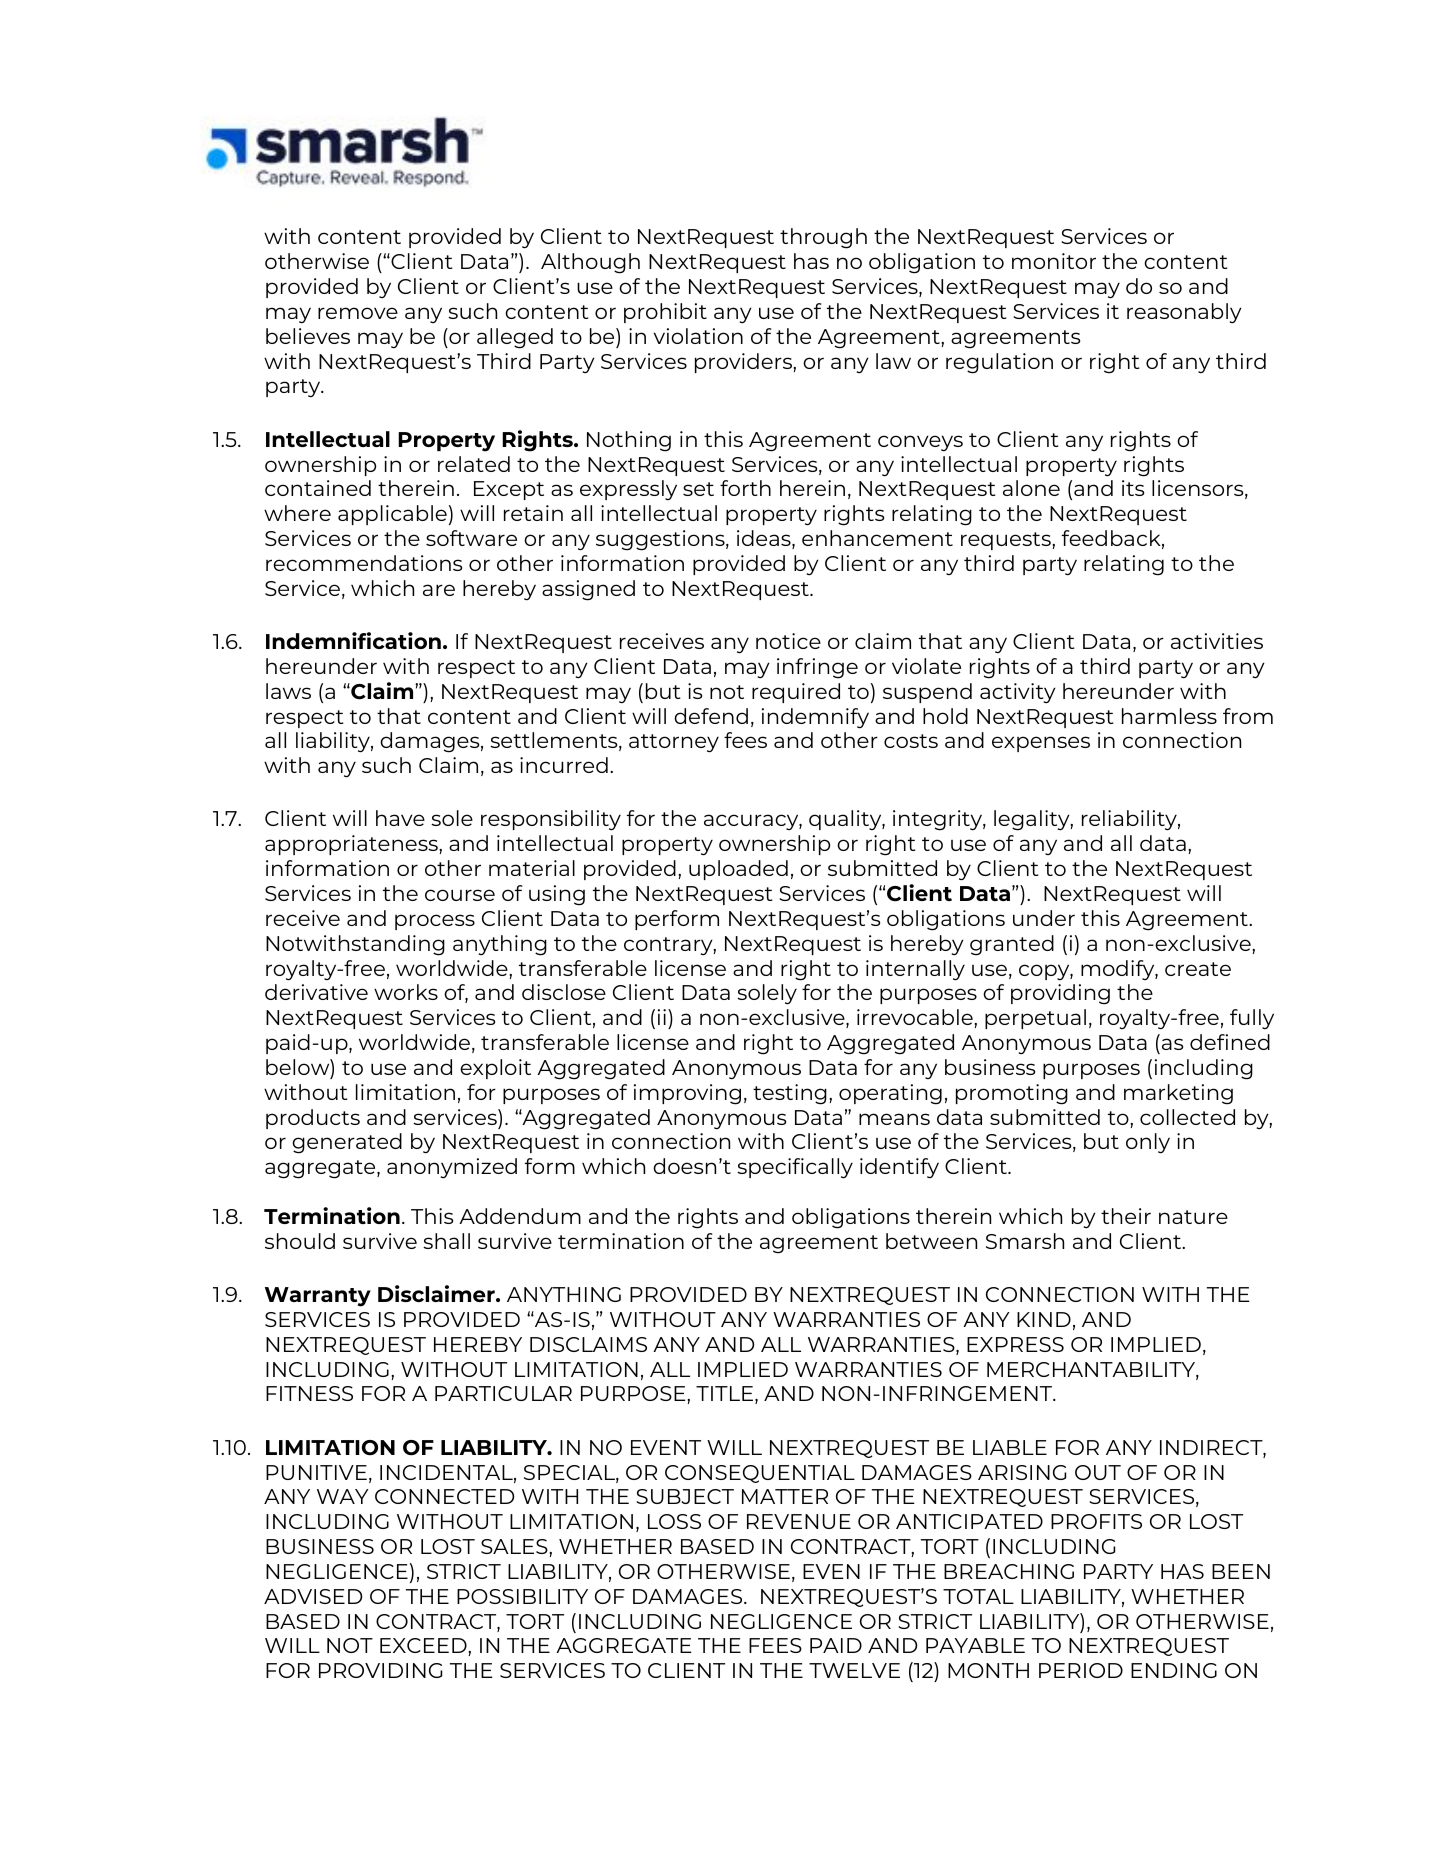  I want to click on uploaded, so click(738, 870).
